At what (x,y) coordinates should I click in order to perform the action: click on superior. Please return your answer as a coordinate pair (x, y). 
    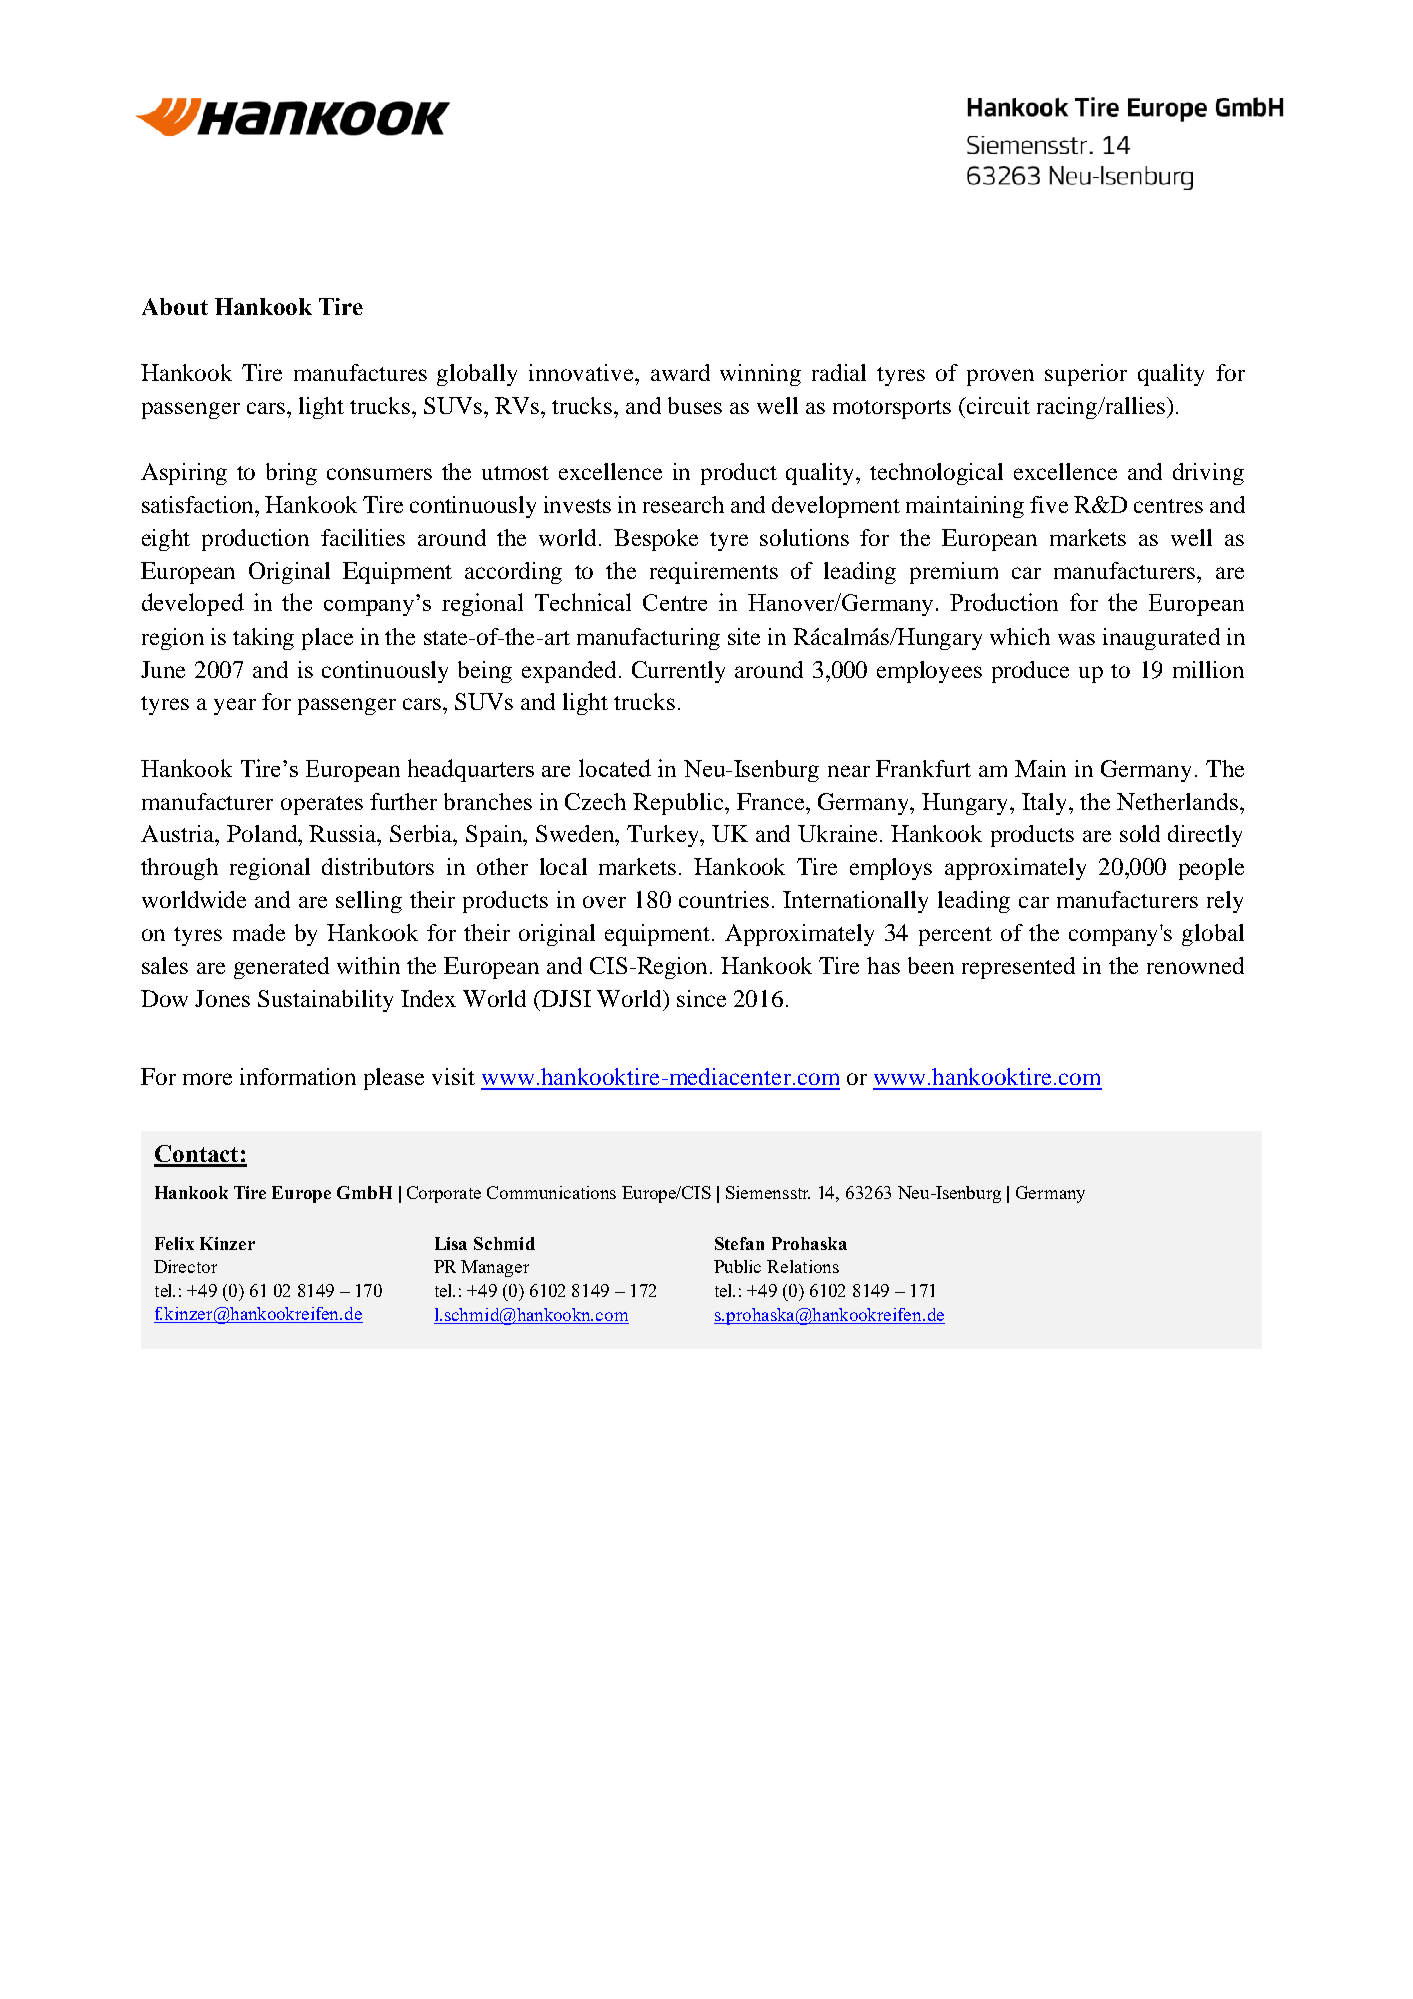
    Looking at the image, I should click on (1086, 375).
